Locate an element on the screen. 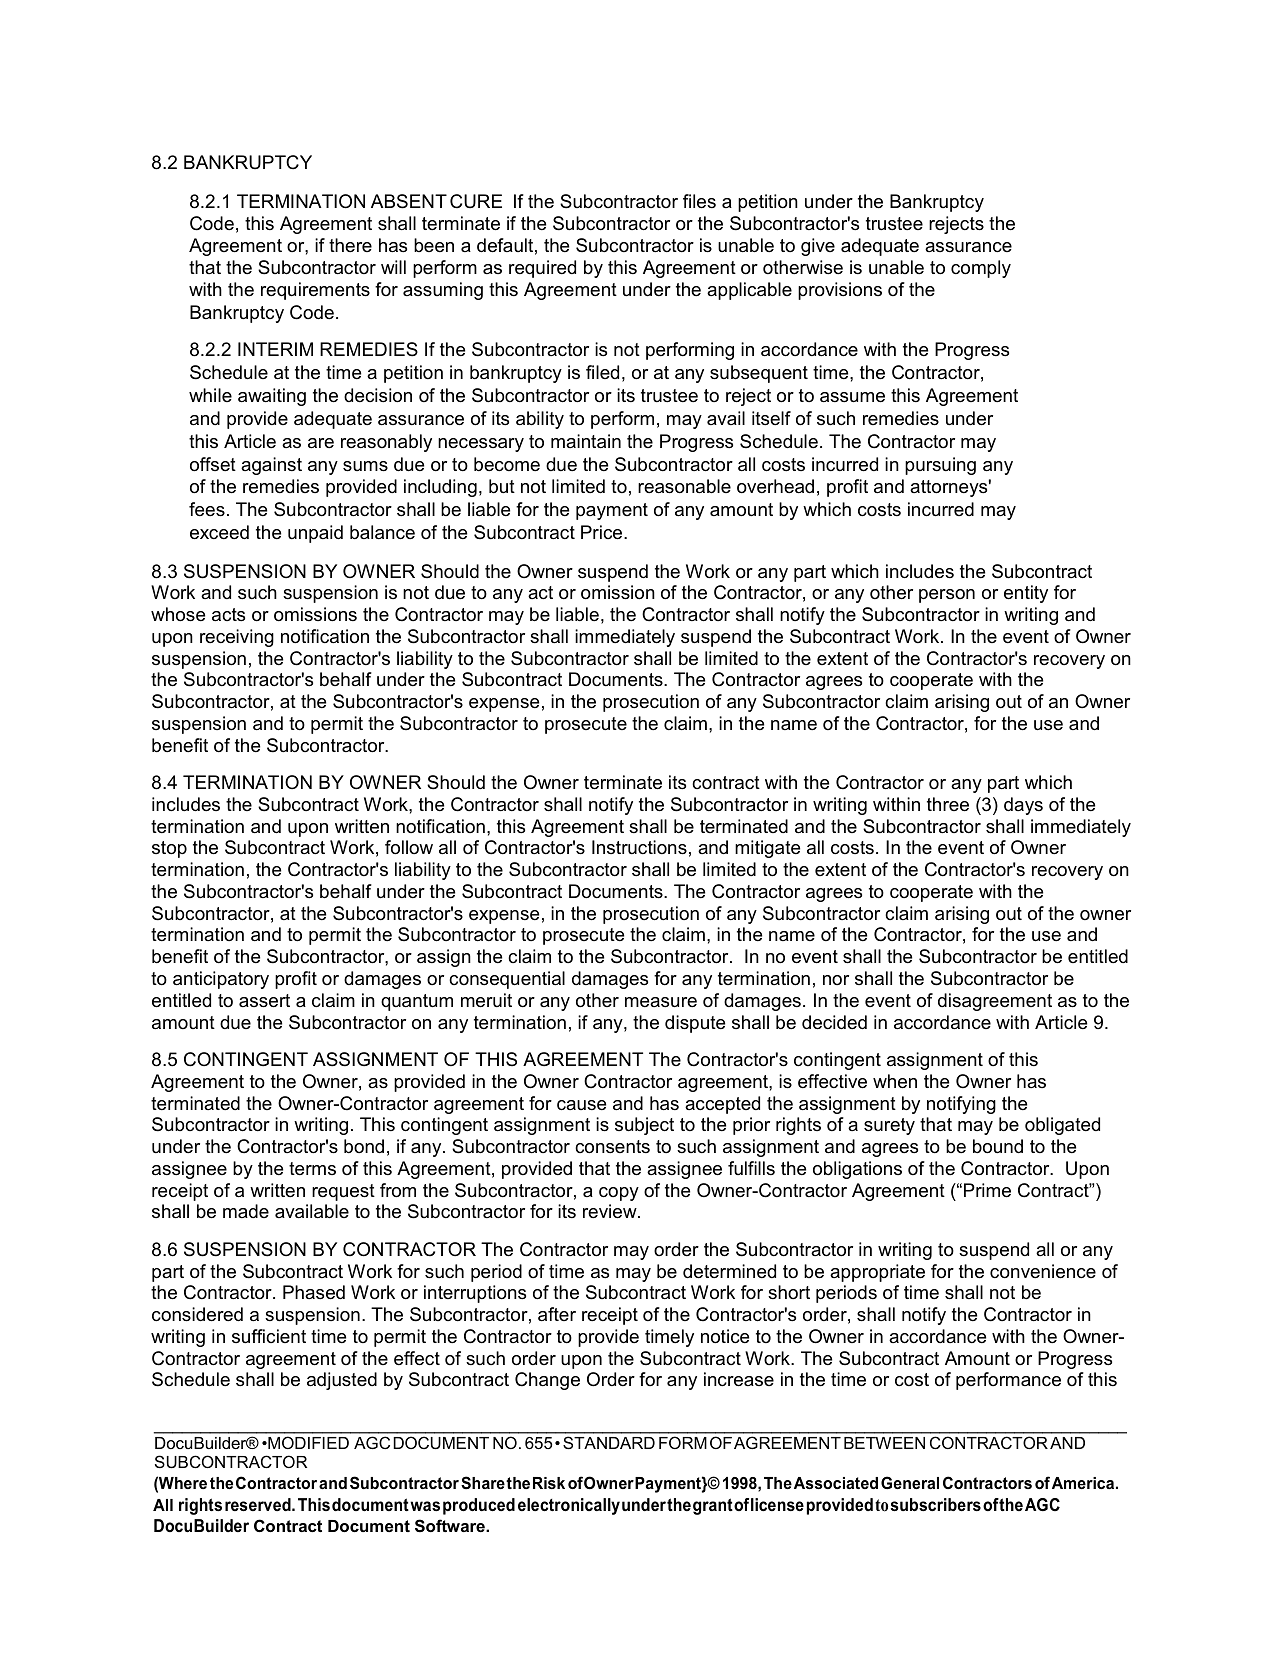  pursuing is located at coordinates (940, 466).
